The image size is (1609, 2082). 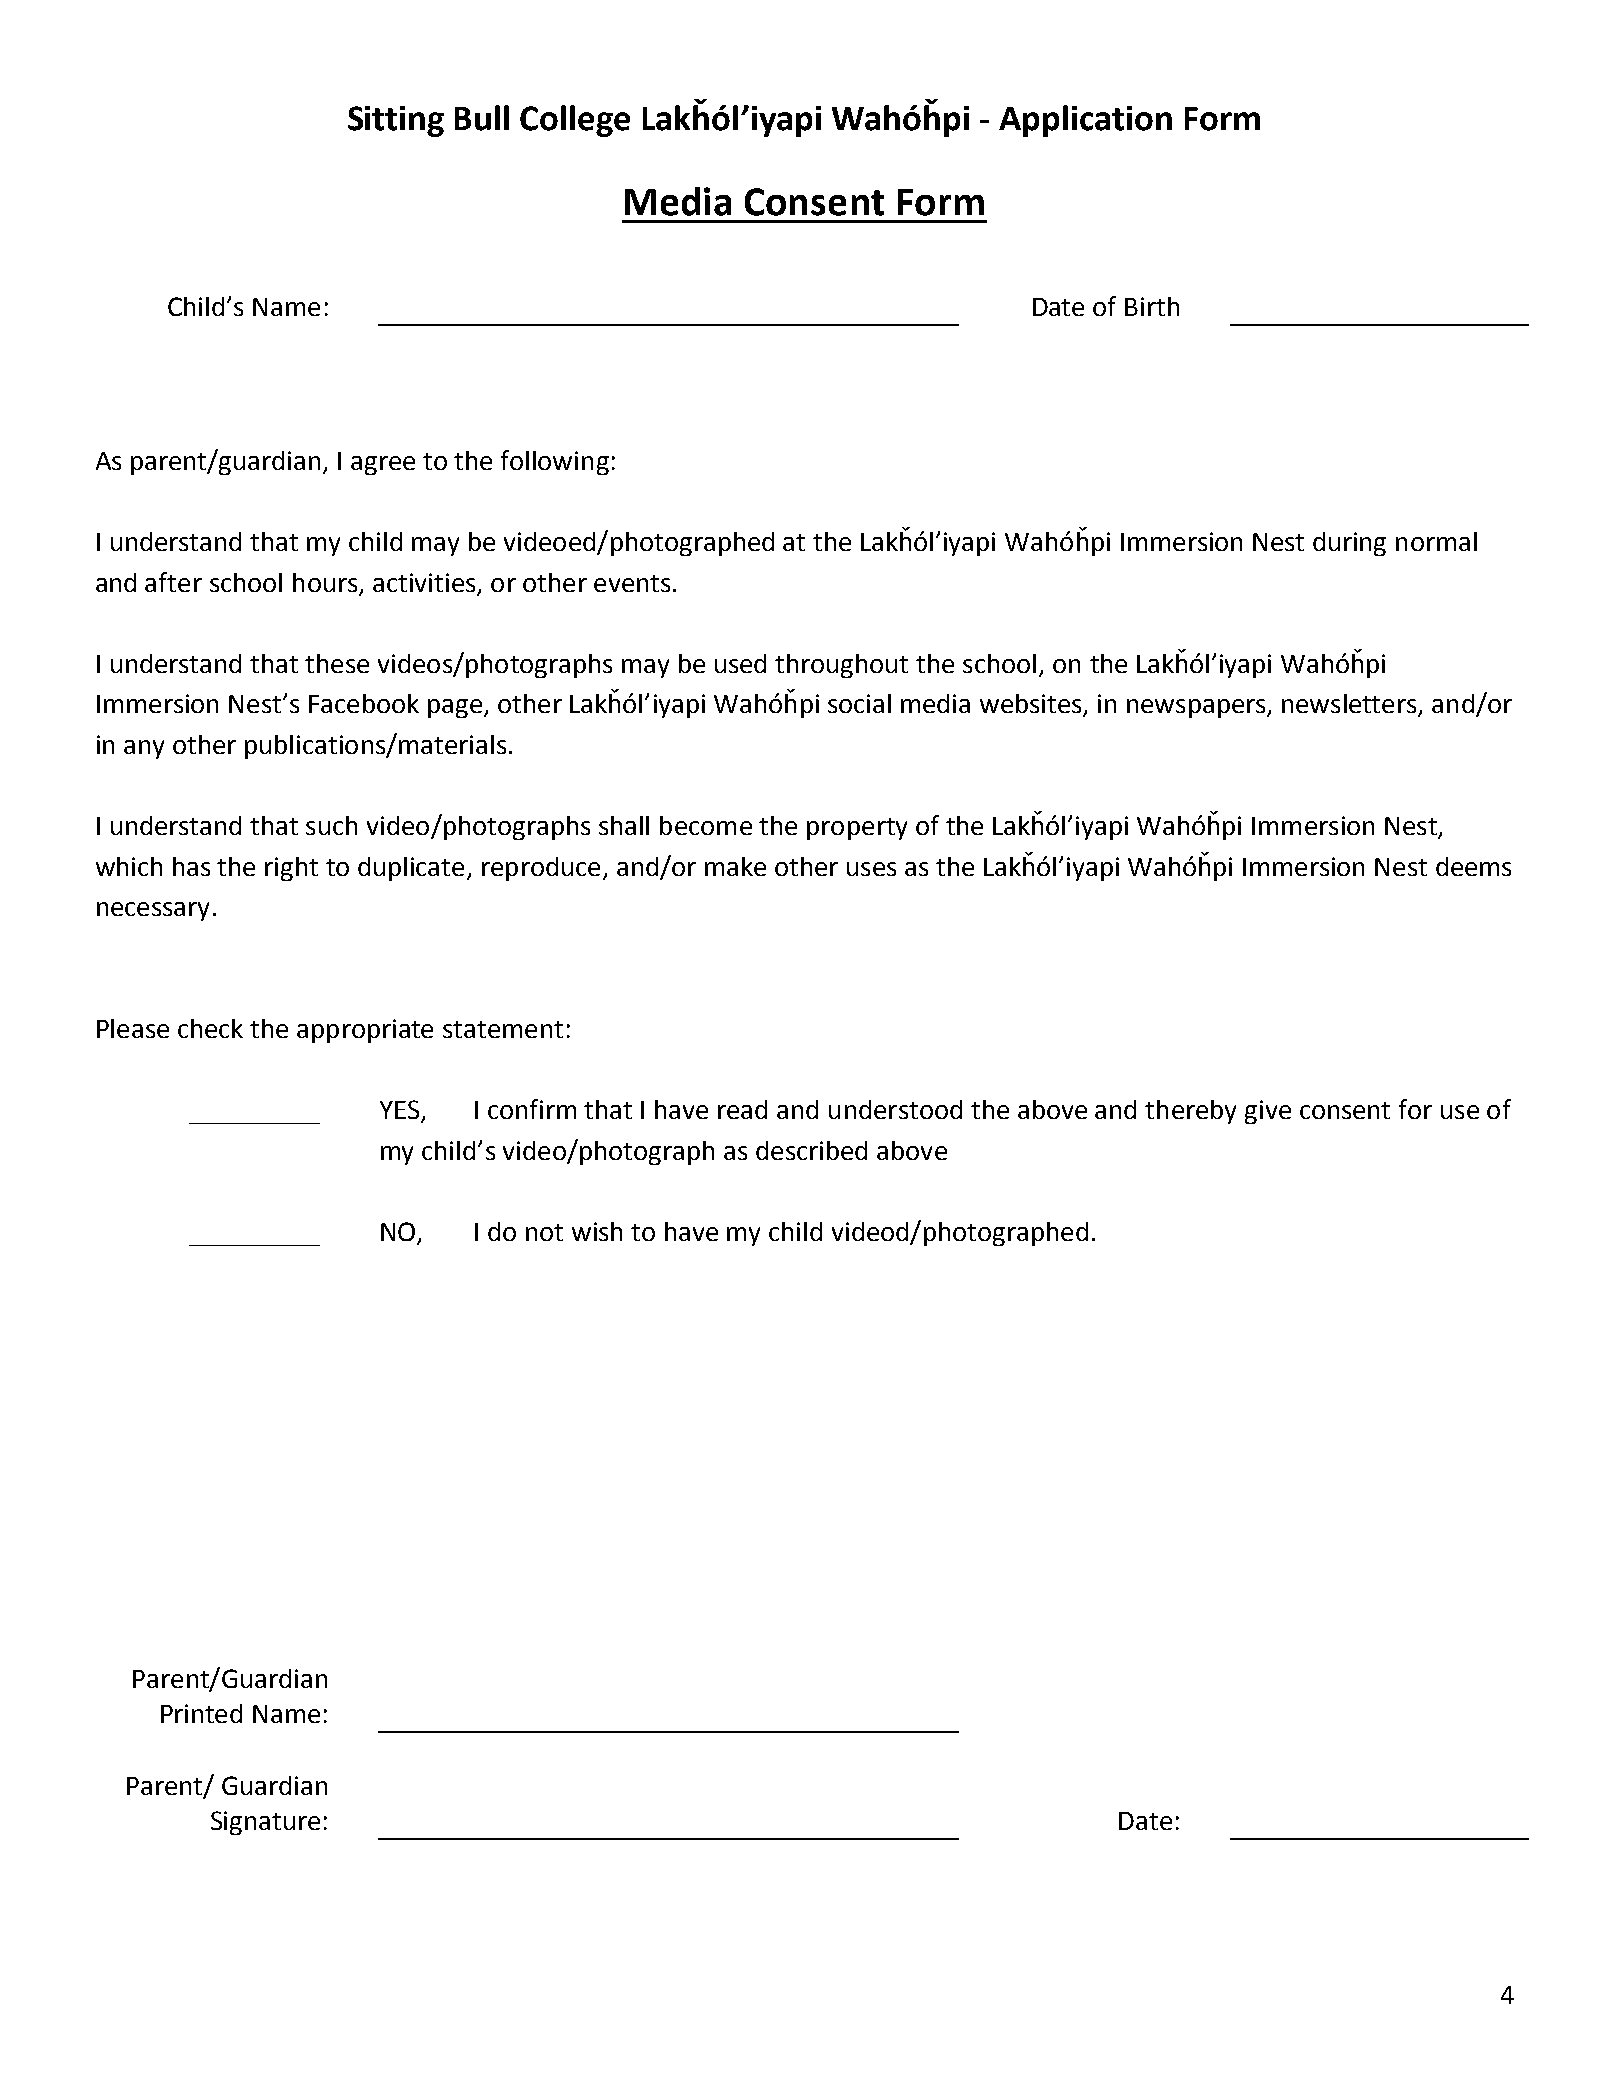 What do you see at coordinates (1268, 1112) in the page?
I see `give` at bounding box center [1268, 1112].
